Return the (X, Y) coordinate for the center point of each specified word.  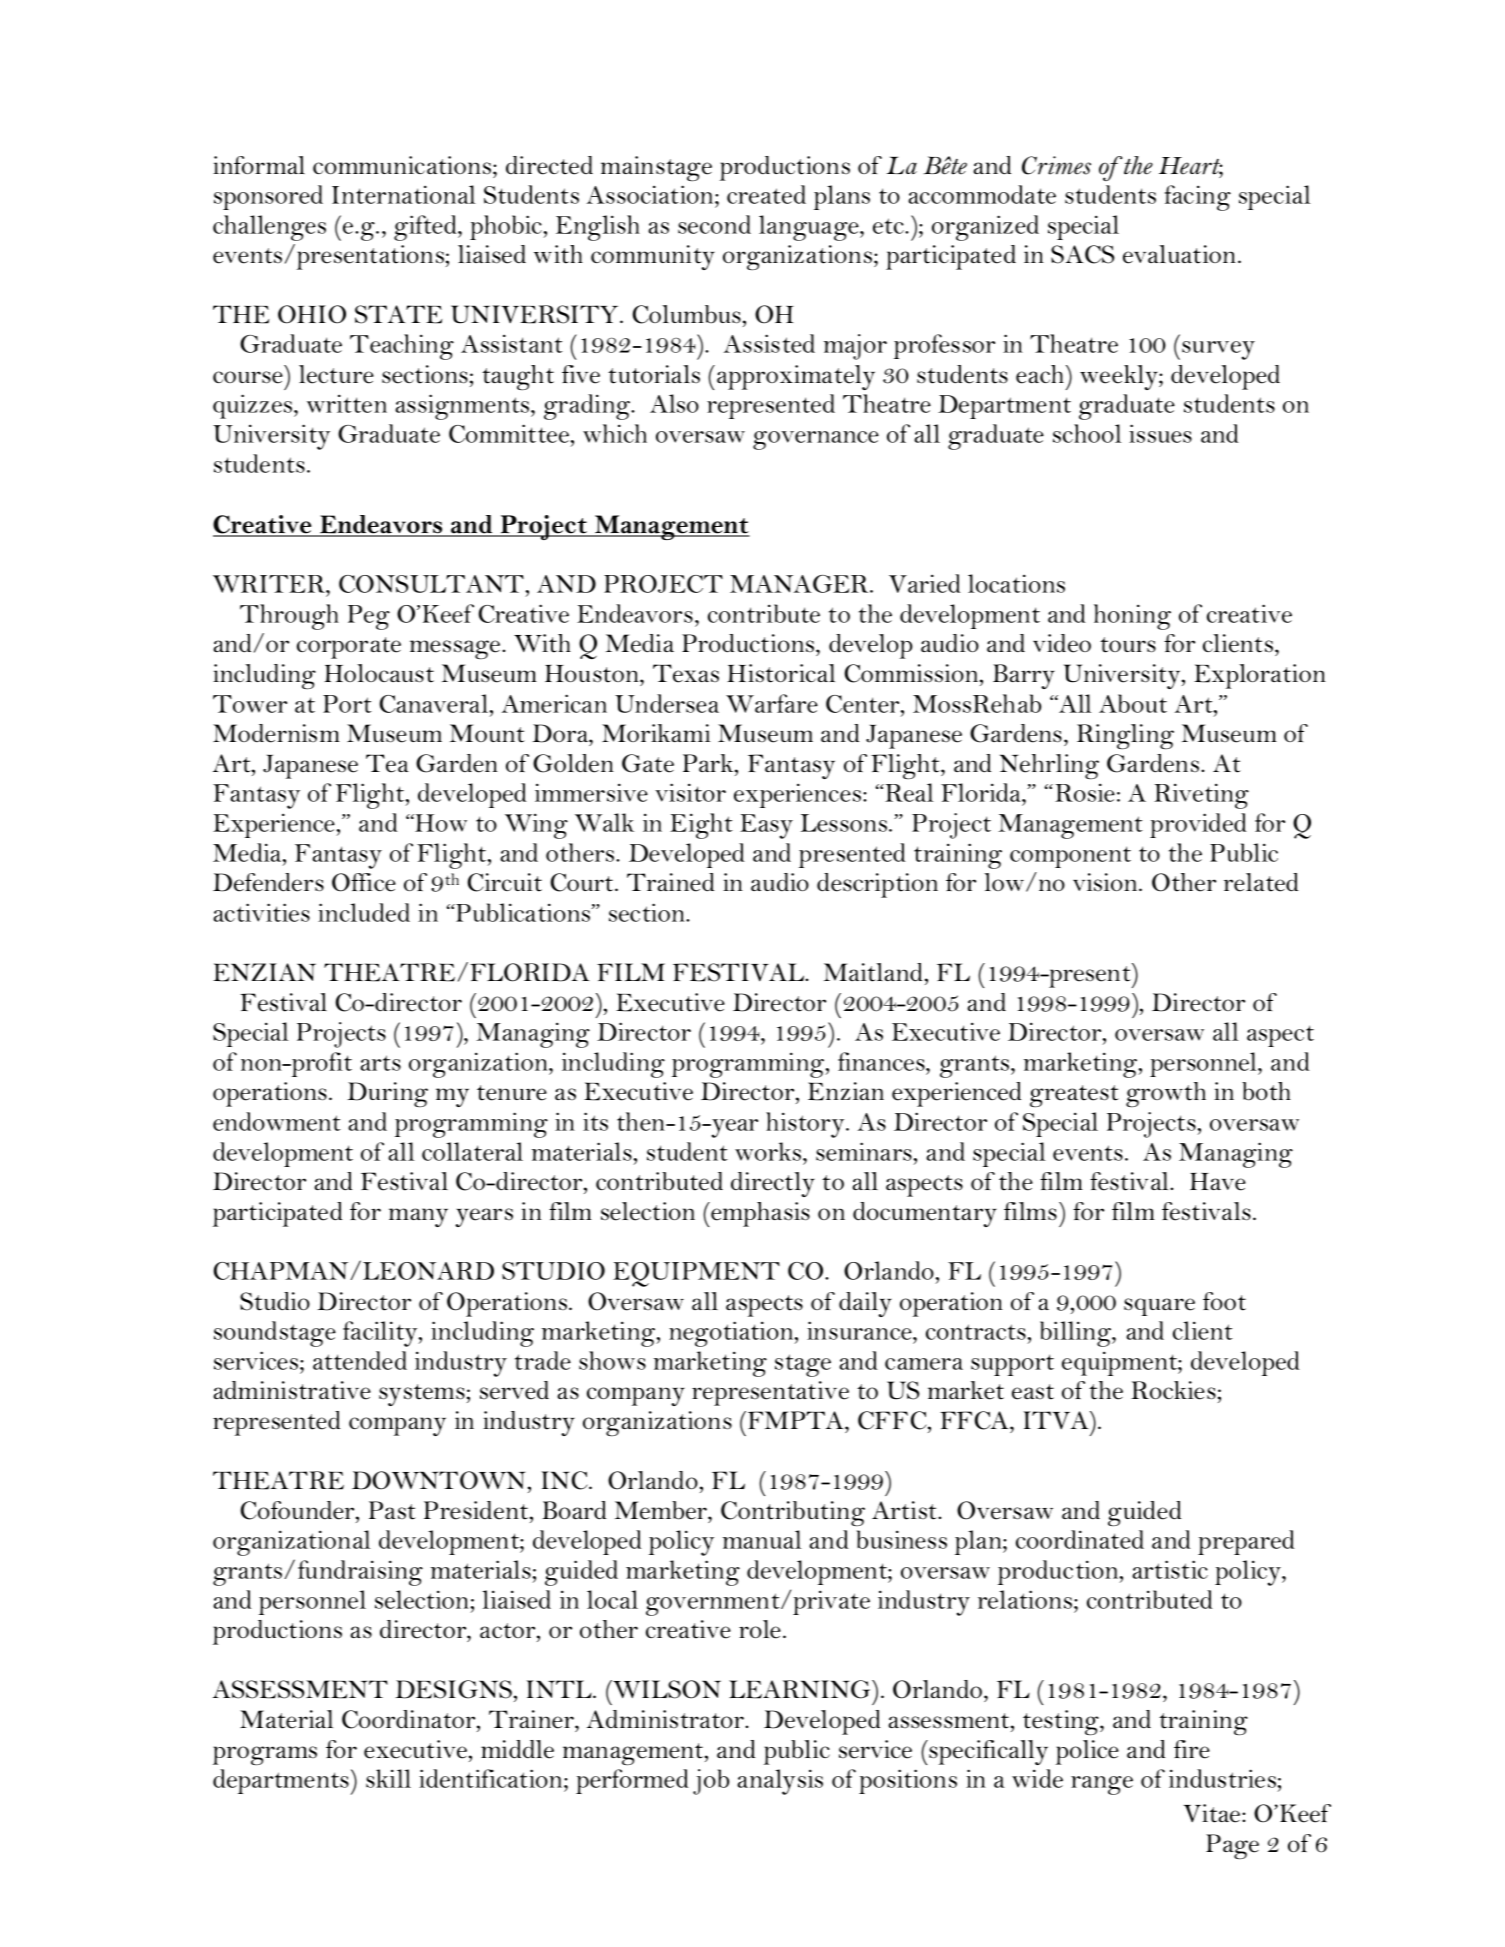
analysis (780, 1782)
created (766, 194)
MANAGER (800, 584)
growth (1166, 1094)
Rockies (1173, 1390)
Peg (369, 617)
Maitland (873, 972)
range (1102, 1785)
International (403, 194)
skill (388, 1778)
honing (1132, 617)
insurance (860, 1330)
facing (1198, 198)
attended (360, 1360)
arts (380, 1063)
